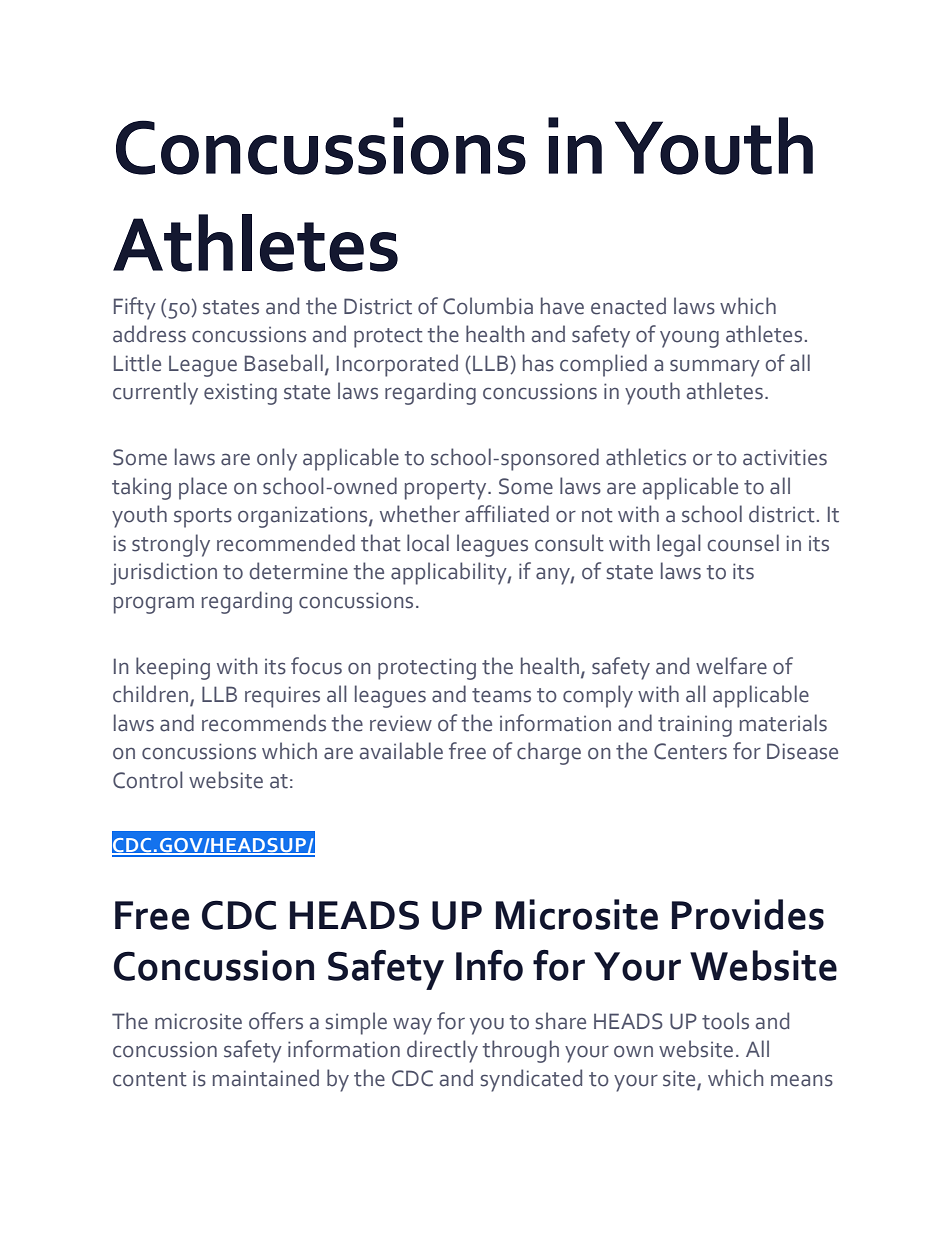 The height and width of the screenshot is (1233, 952). What do you see at coordinates (743, 543) in the screenshot?
I see `counsel` at bounding box center [743, 543].
